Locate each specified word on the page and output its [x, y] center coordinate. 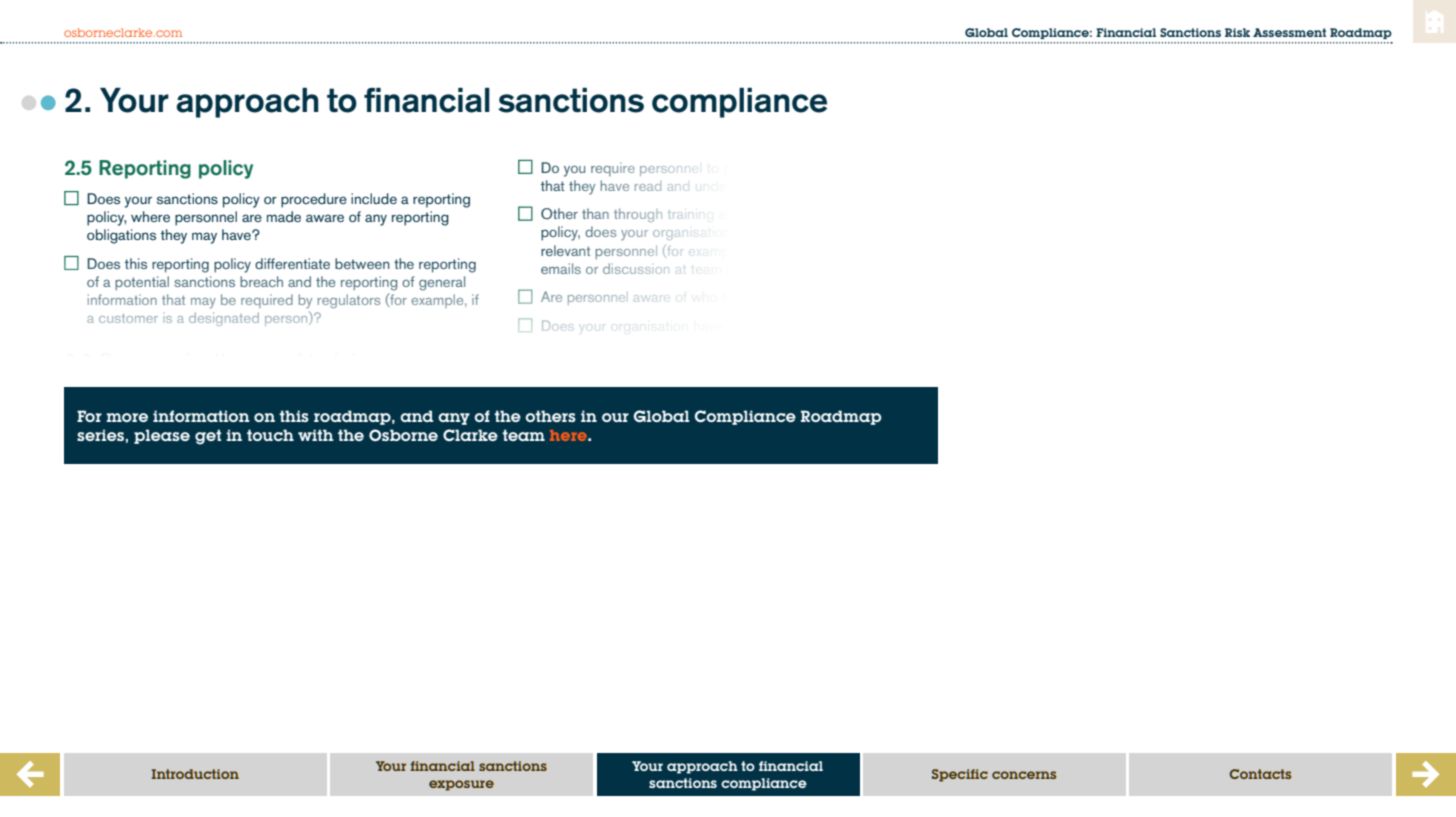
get [208, 437]
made [284, 216]
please [162, 436]
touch [270, 435]
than [595, 213]
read [648, 186]
